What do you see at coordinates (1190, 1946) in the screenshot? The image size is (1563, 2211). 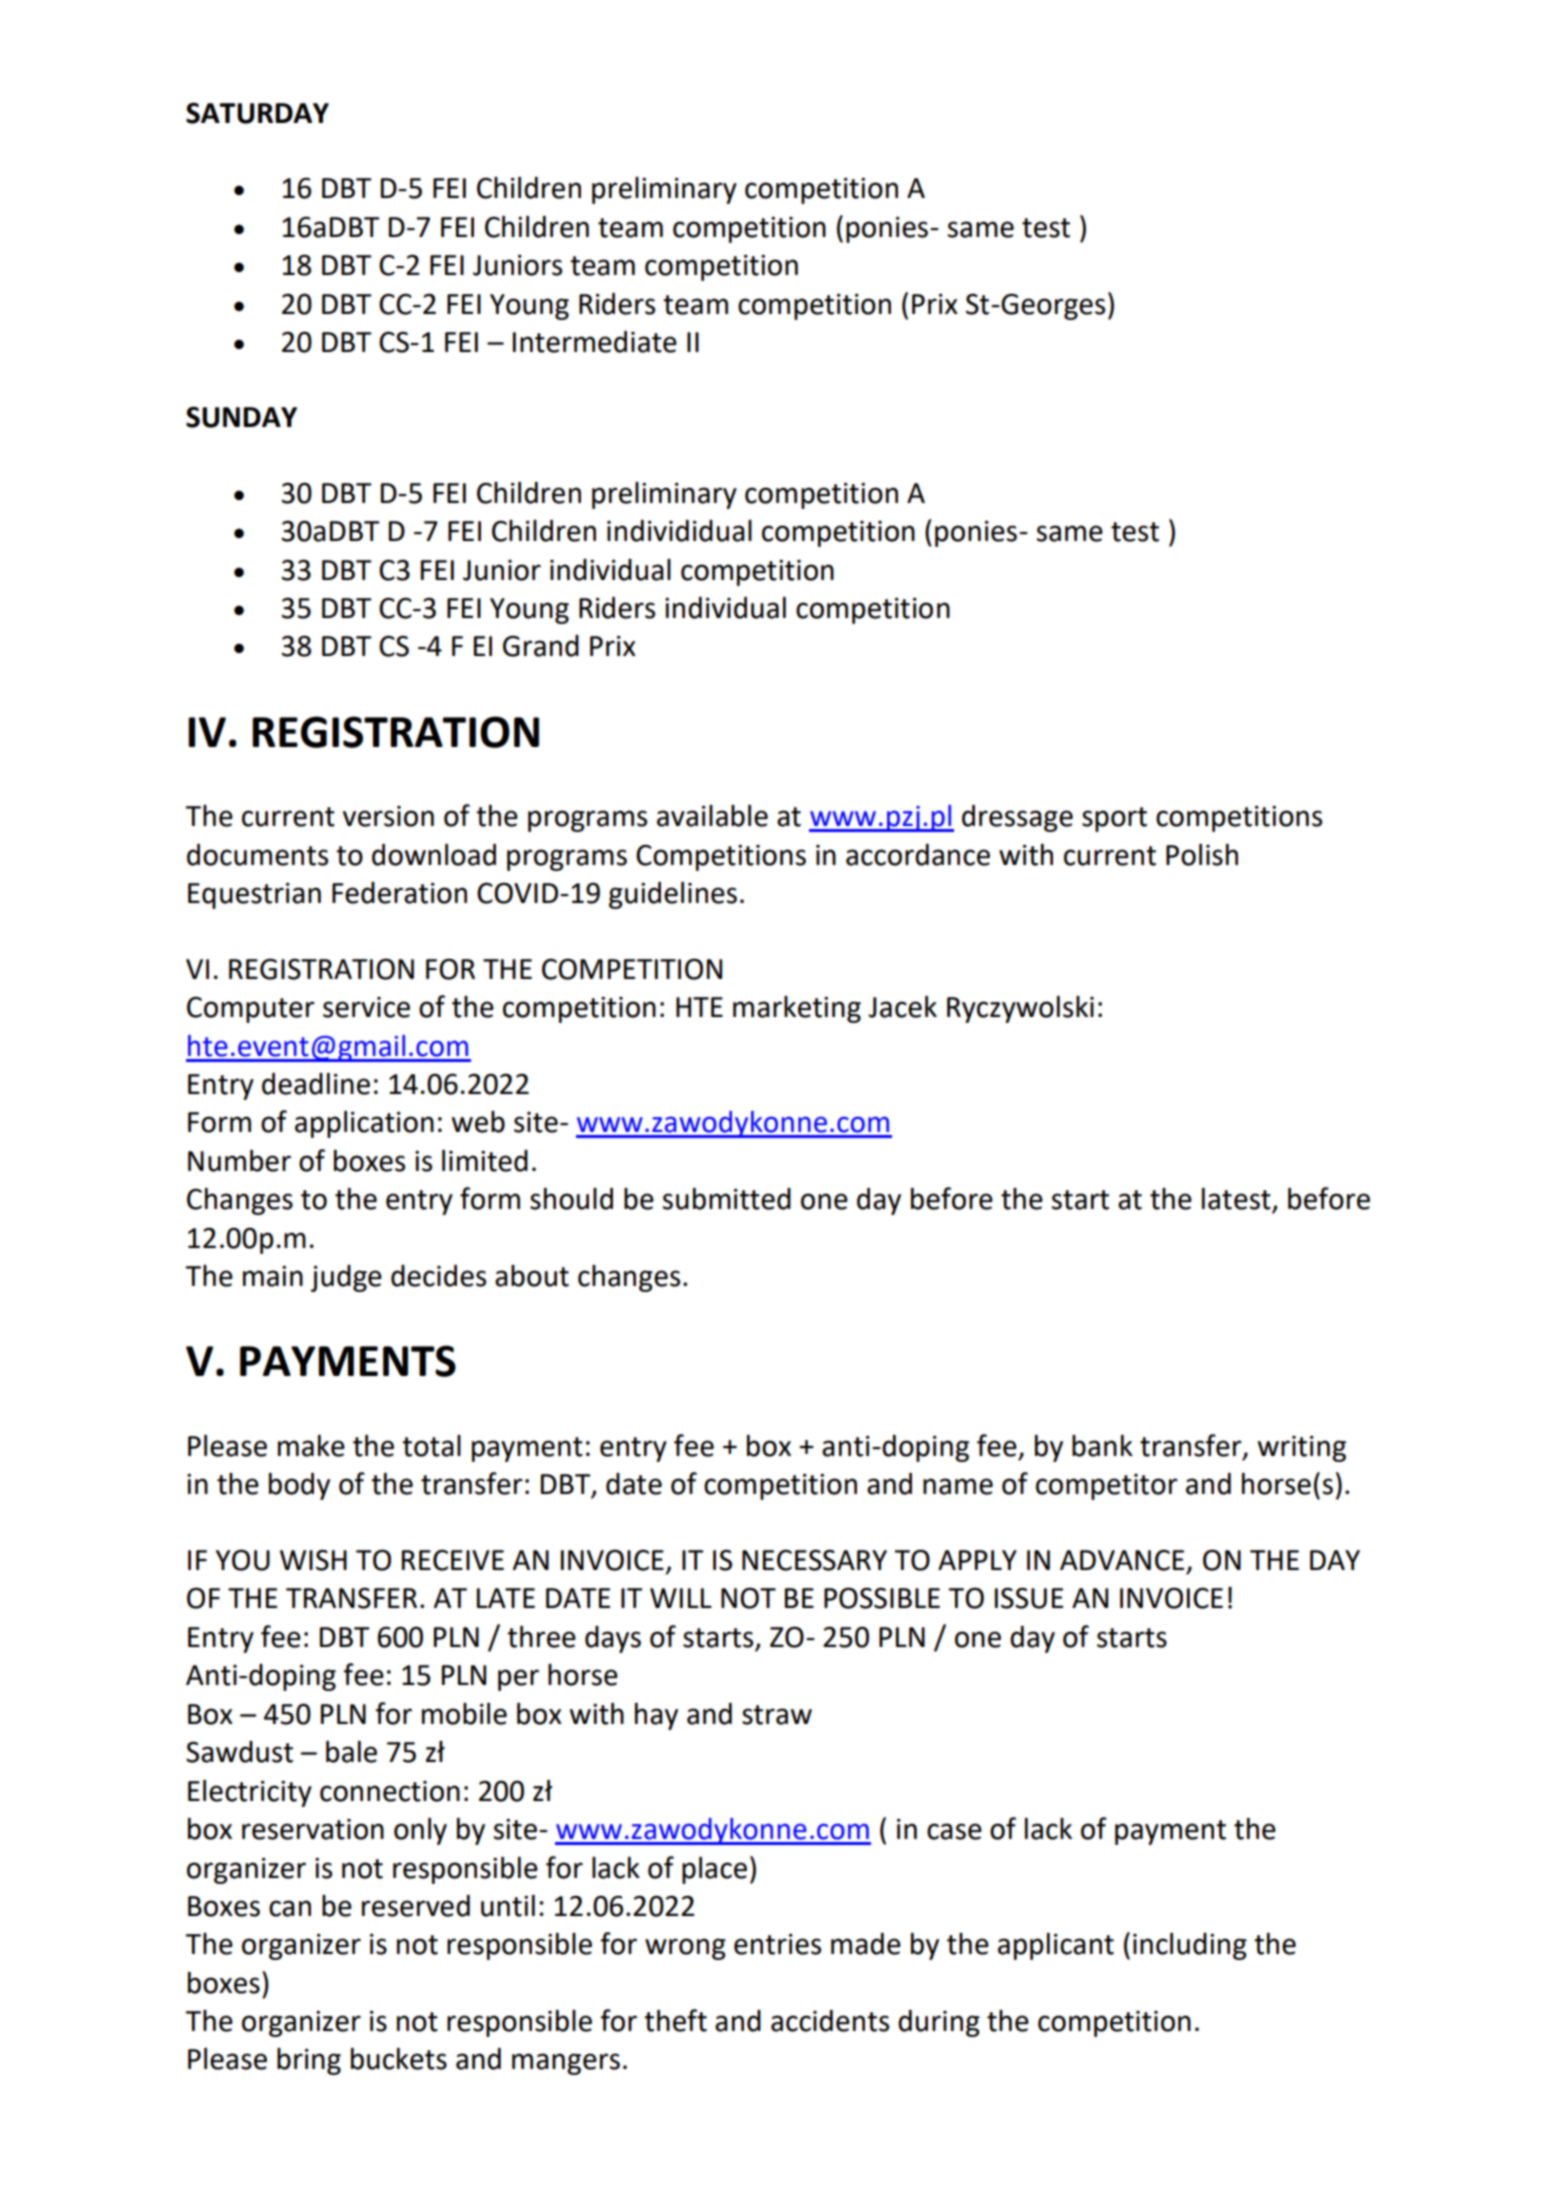 I see `including` at bounding box center [1190, 1946].
